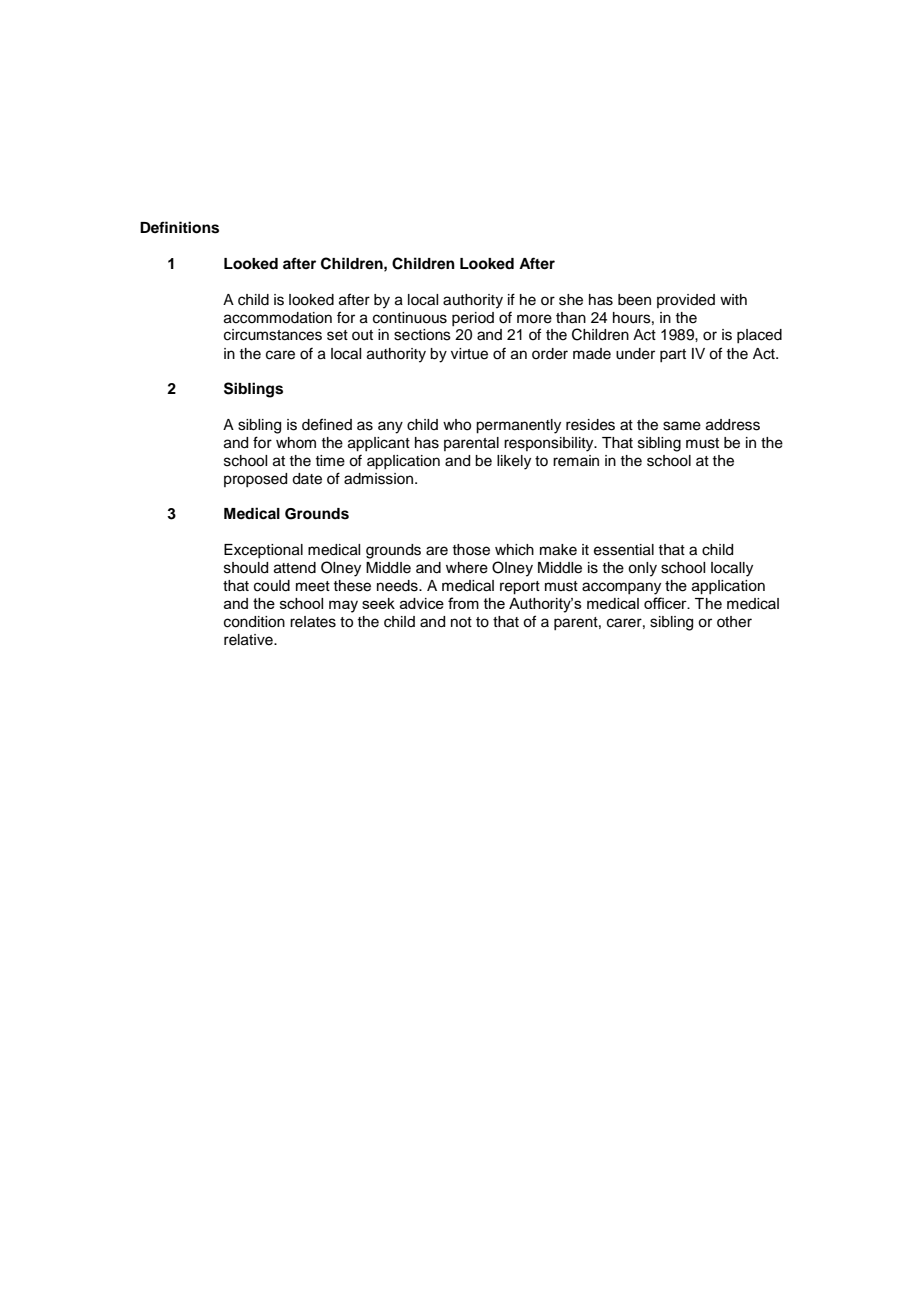 Image resolution: width=924 pixels, height=1308 pixels. What do you see at coordinates (469, 354) in the image?
I see `virtue` at bounding box center [469, 354].
